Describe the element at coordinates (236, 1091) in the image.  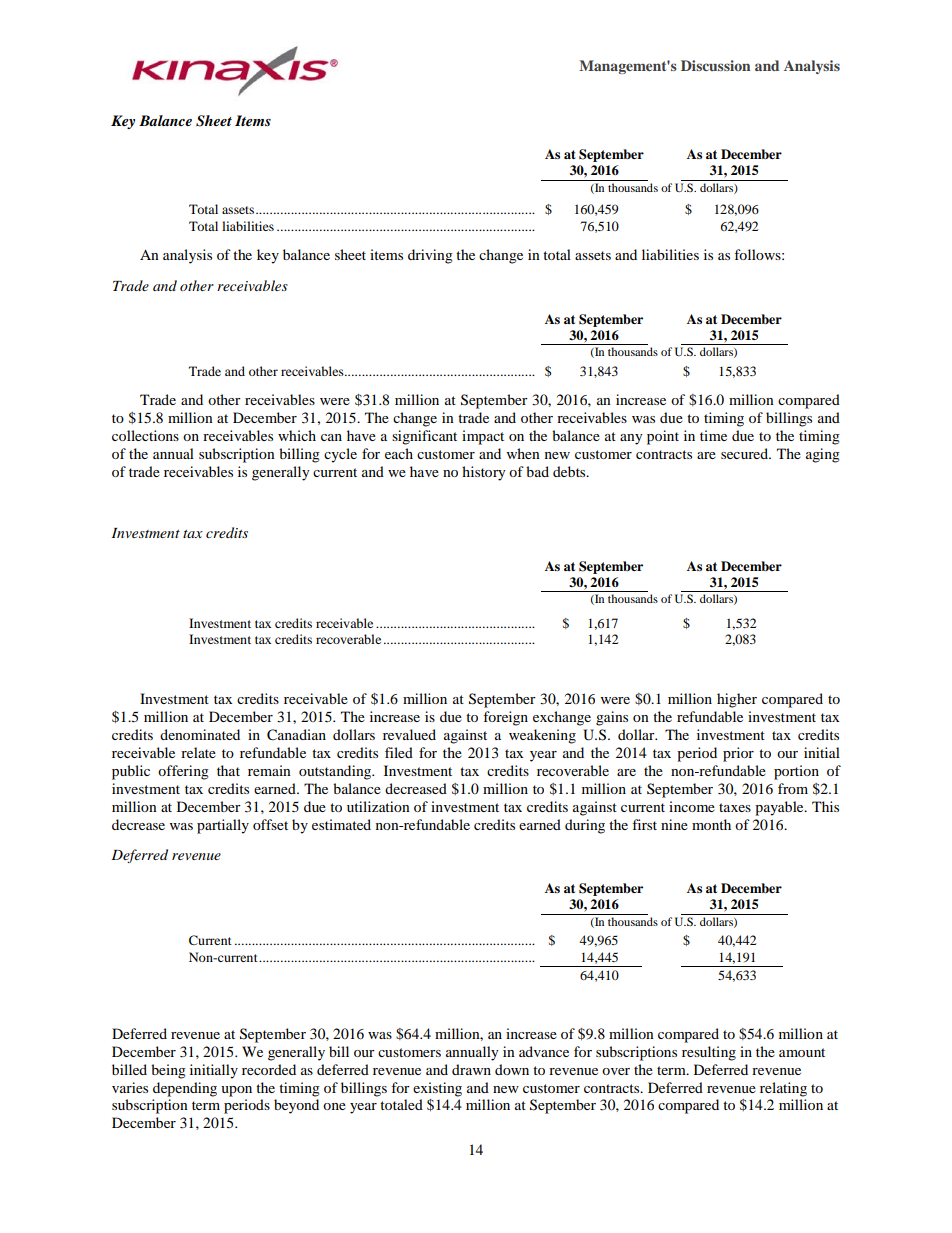
I see `upon` at that location.
